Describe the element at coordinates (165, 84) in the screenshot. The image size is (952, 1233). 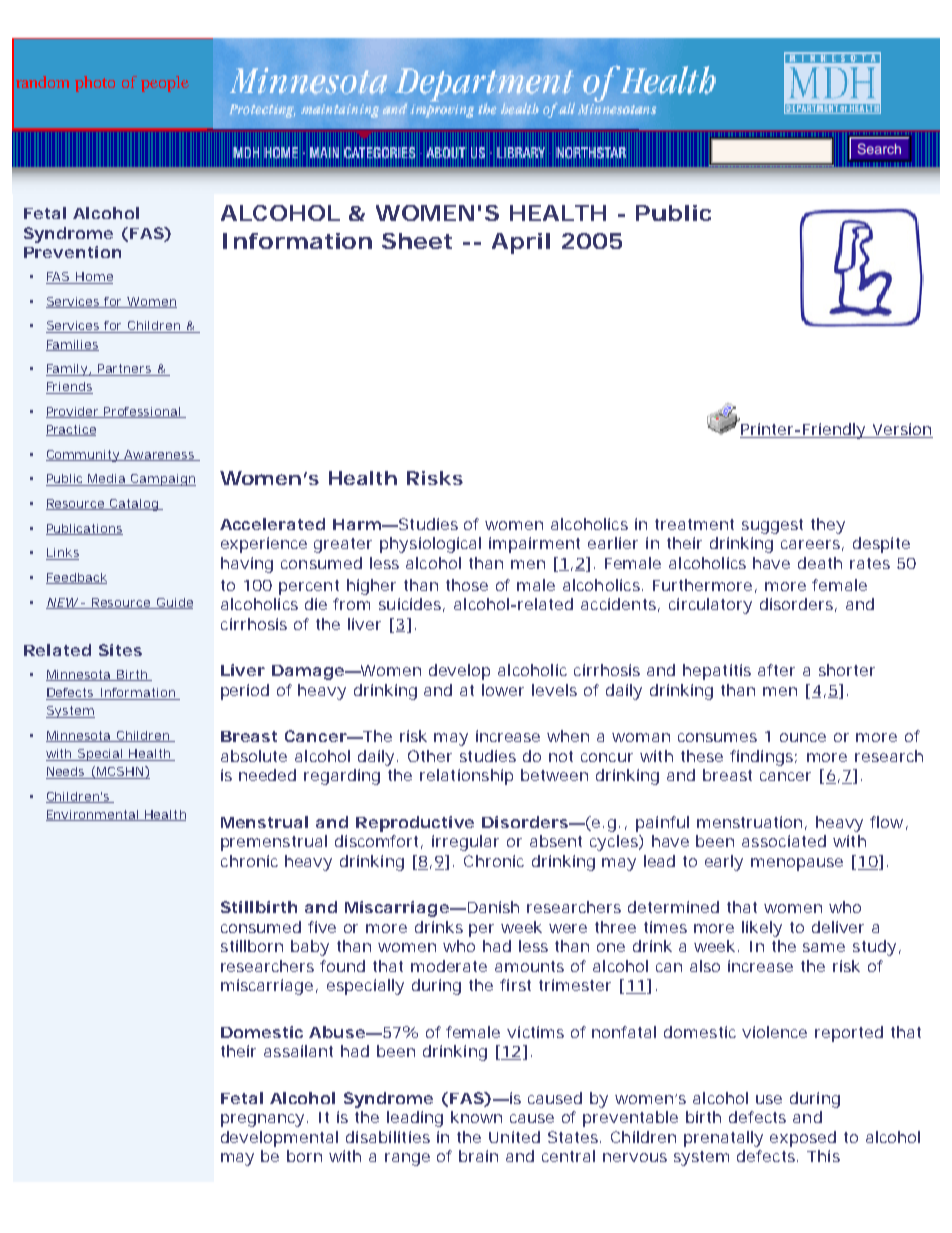
I see `people` at that location.
